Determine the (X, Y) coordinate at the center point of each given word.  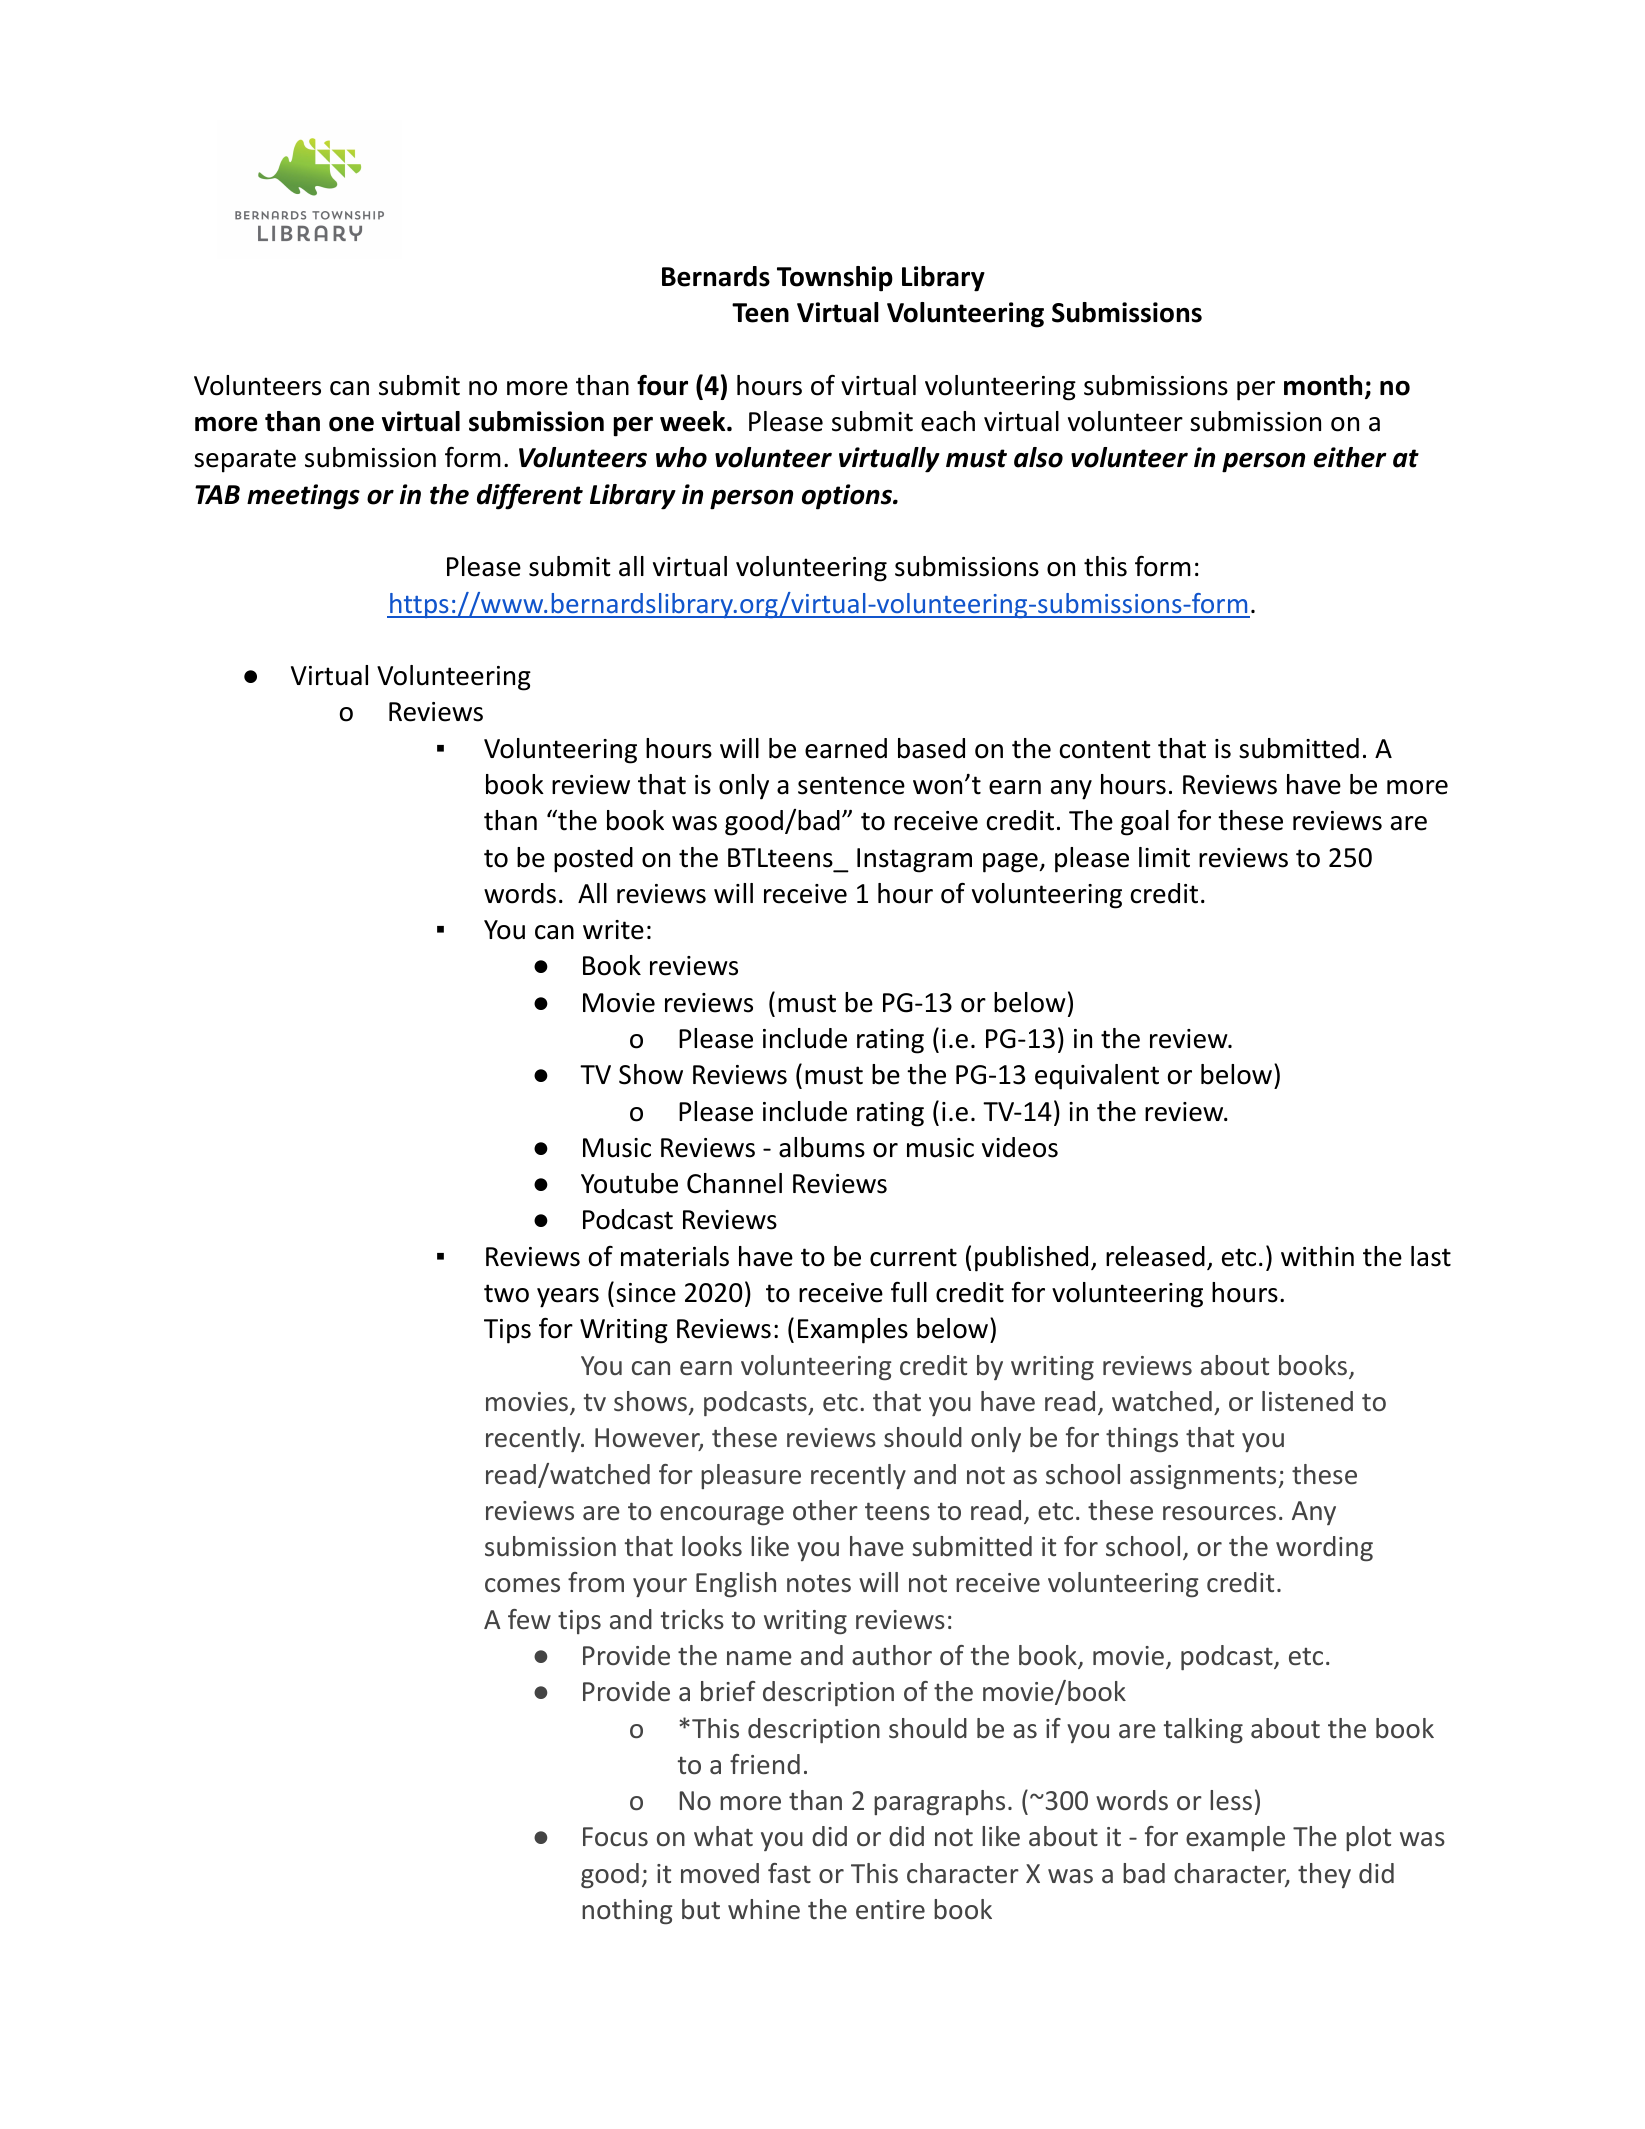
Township (835, 279)
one (351, 424)
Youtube (629, 1183)
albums (822, 1147)
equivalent (1097, 1077)
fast (789, 1873)
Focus (615, 1837)
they (1324, 1875)
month (1323, 385)
